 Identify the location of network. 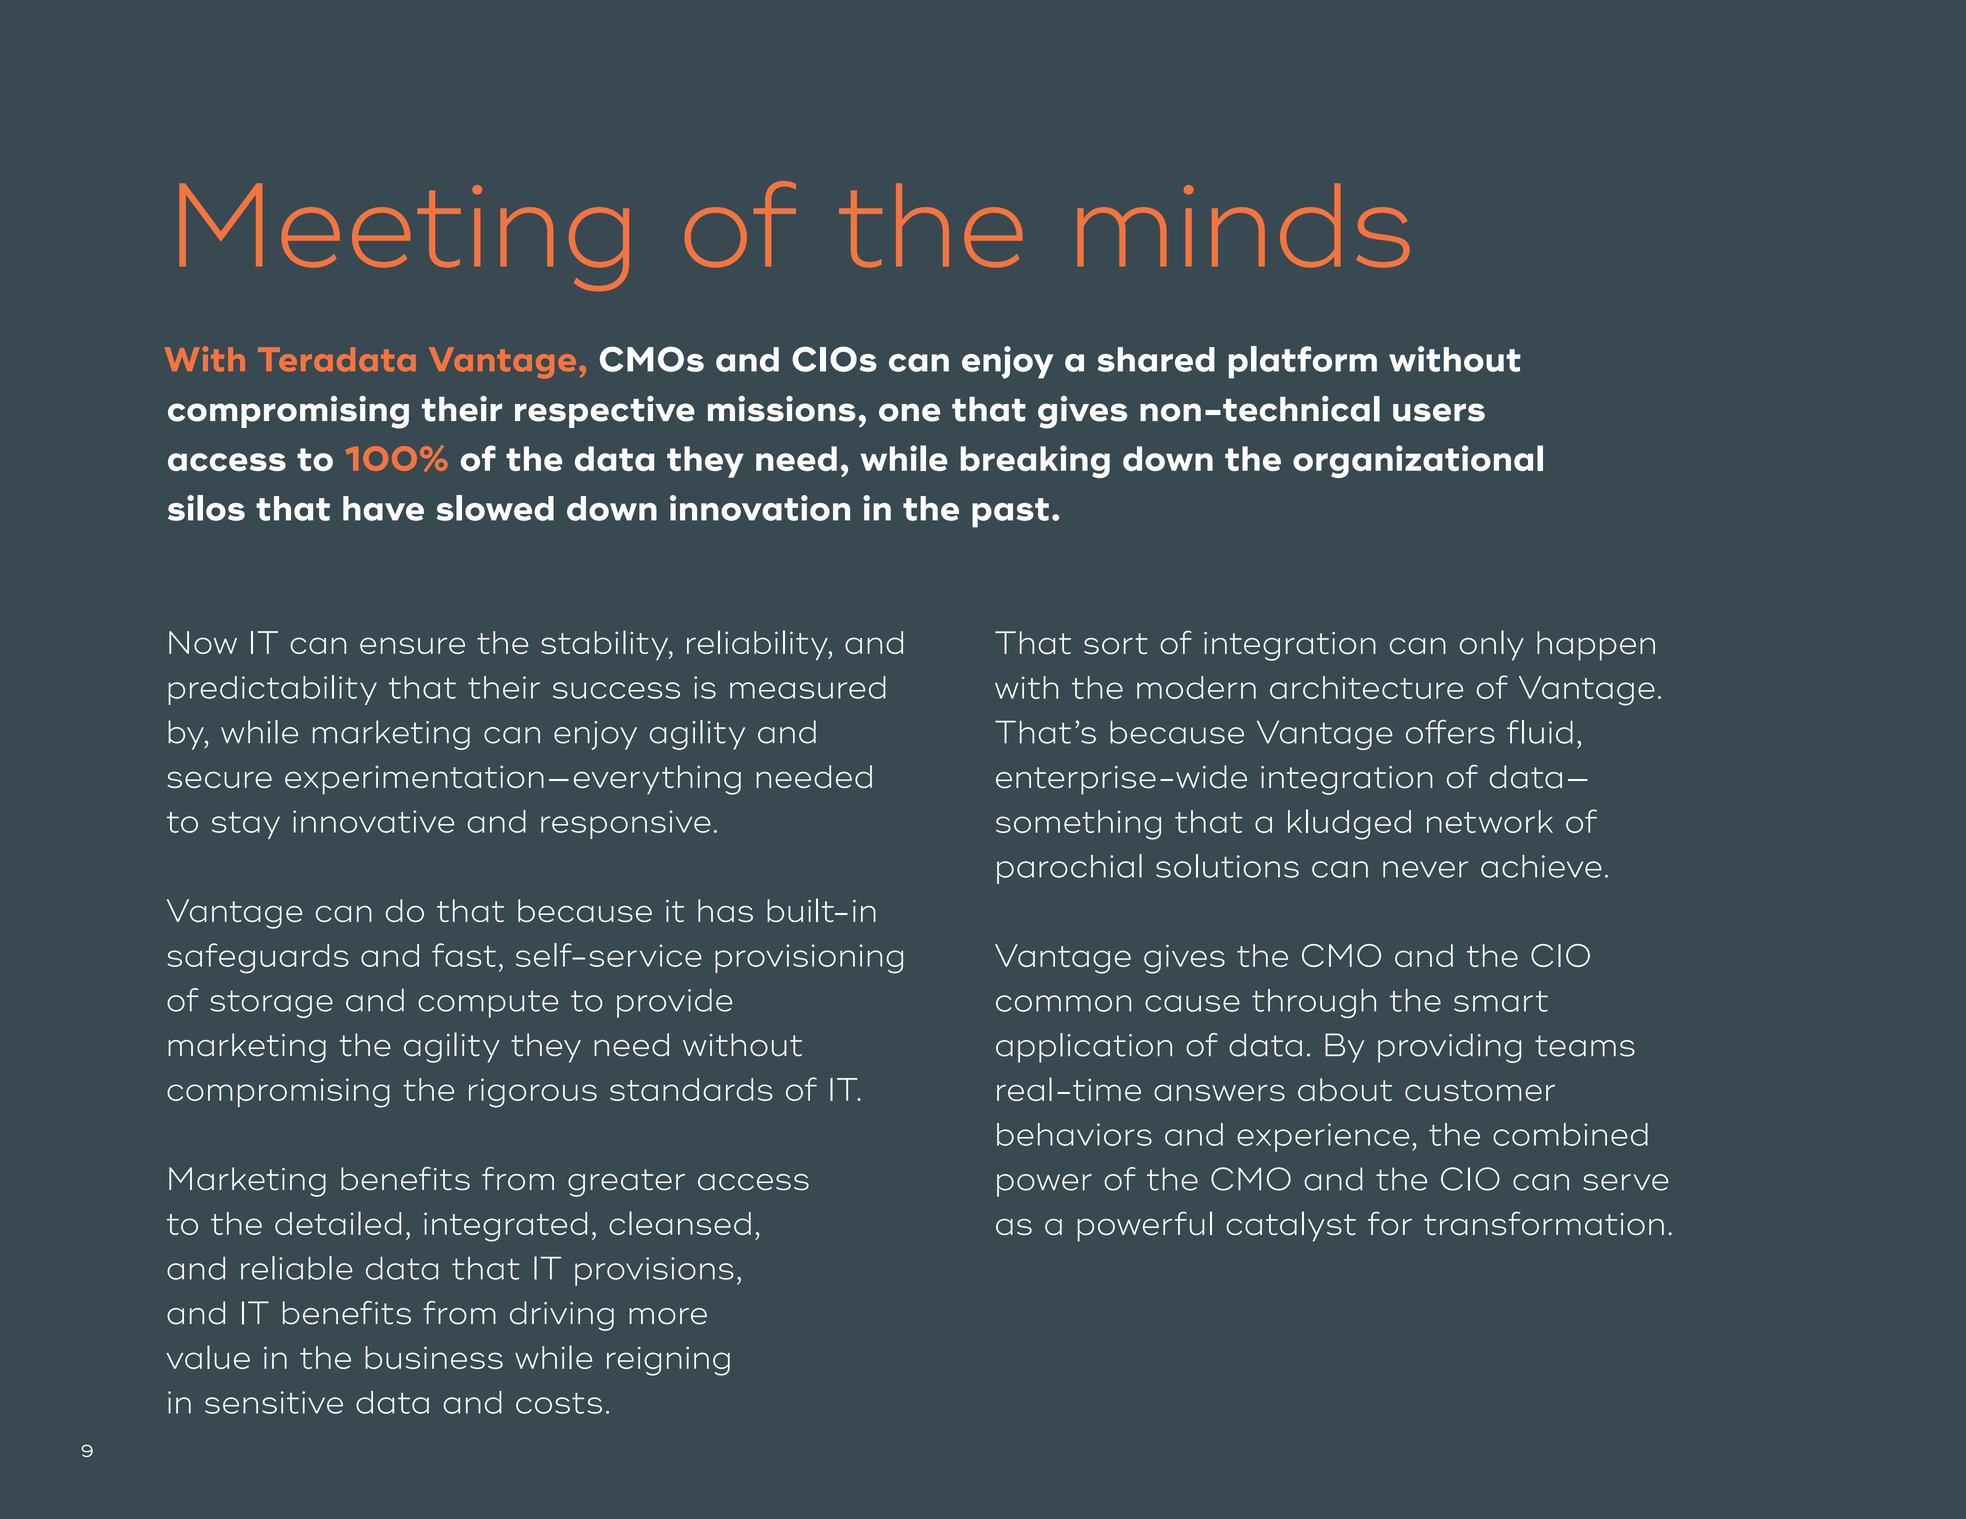
(1490, 821).
